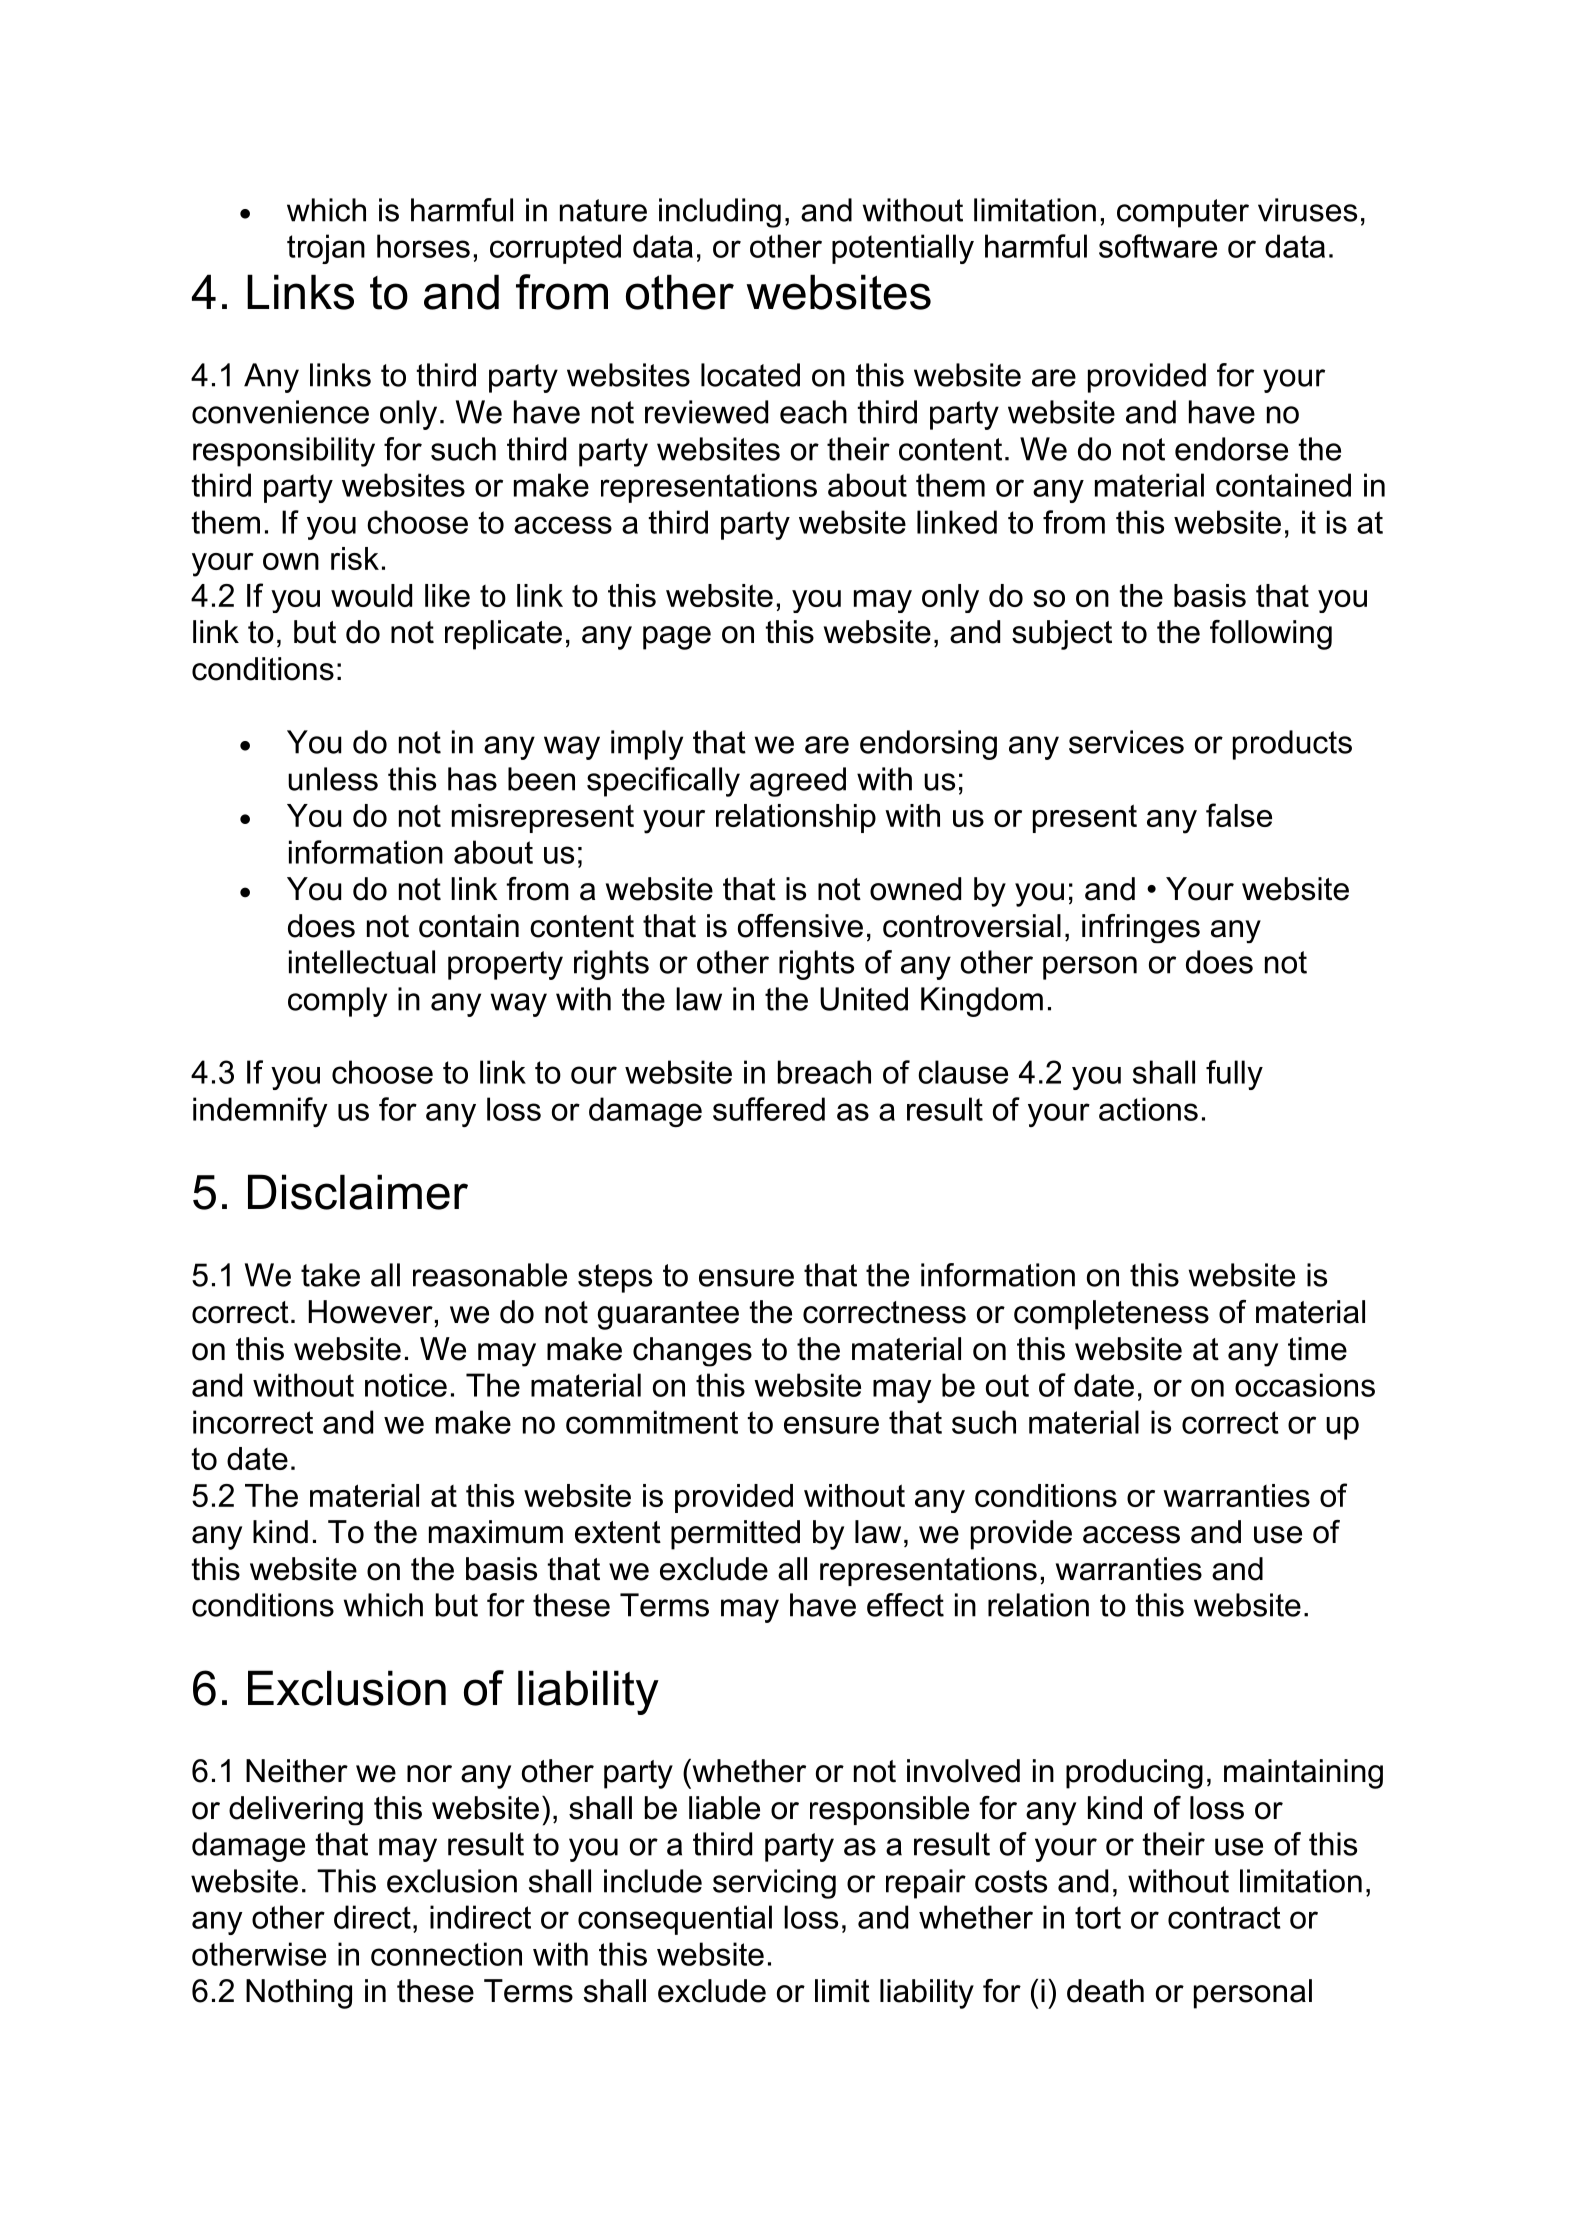 The image size is (1580, 2236). Describe the element at coordinates (735, 1535) in the screenshot. I see `permitted` at that location.
